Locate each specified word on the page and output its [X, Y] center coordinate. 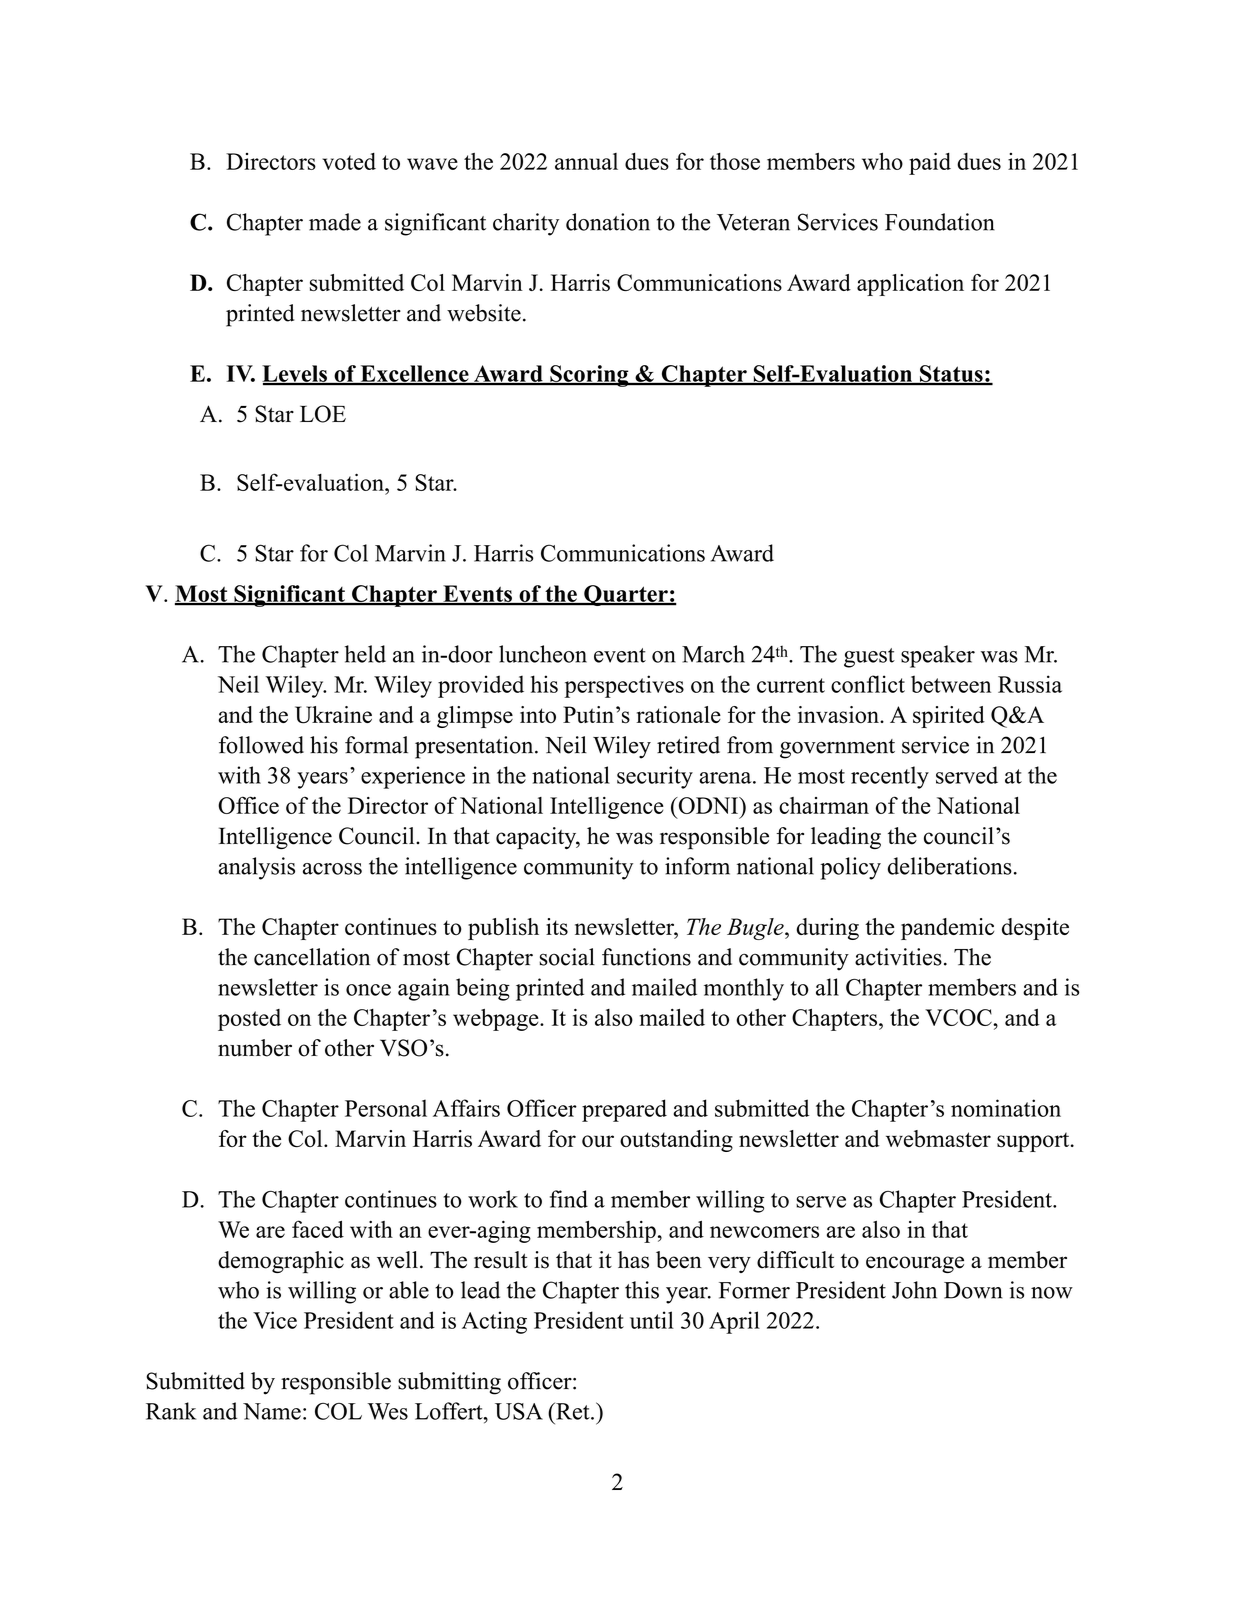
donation [608, 222]
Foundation [940, 222]
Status [951, 374]
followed [261, 745]
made [335, 222]
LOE [323, 414]
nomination [1006, 1108]
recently [890, 777]
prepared [624, 1110]
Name [272, 1411]
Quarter [626, 595]
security [655, 777]
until [652, 1320]
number [255, 1048]
